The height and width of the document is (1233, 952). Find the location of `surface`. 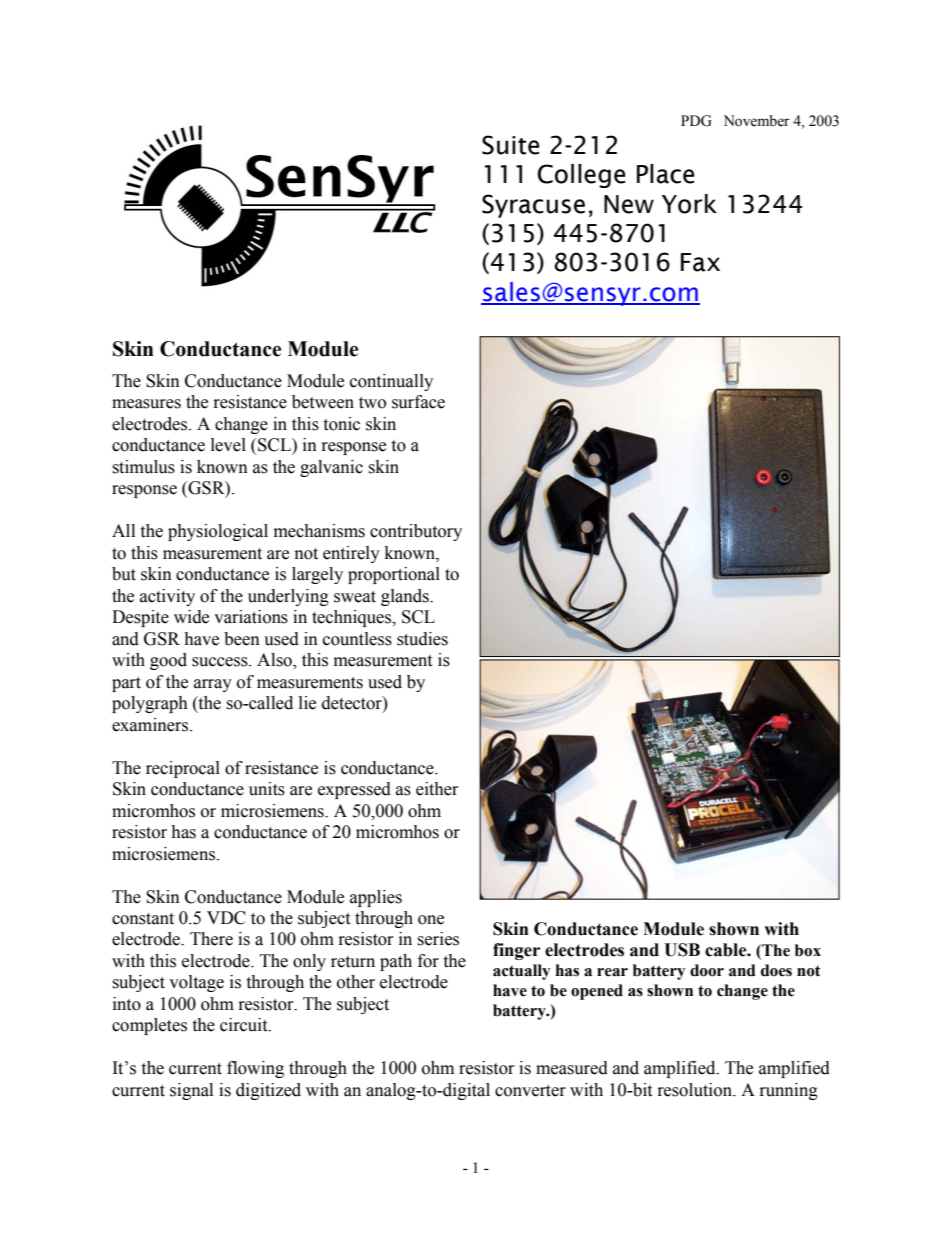

surface is located at coordinates (418, 402).
